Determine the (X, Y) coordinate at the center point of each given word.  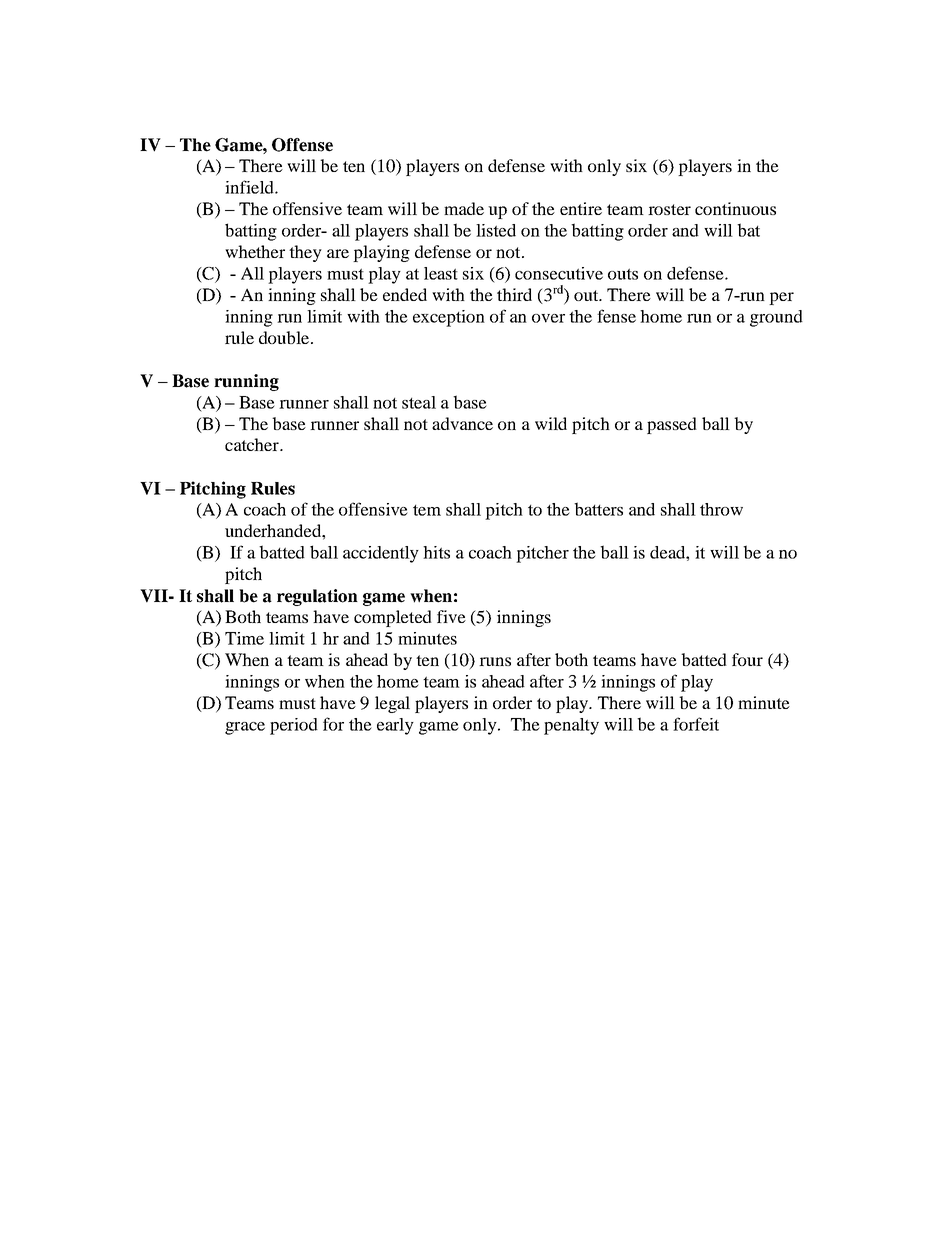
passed (672, 425)
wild (551, 423)
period (294, 726)
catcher (253, 444)
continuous (735, 208)
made (464, 208)
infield (250, 187)
